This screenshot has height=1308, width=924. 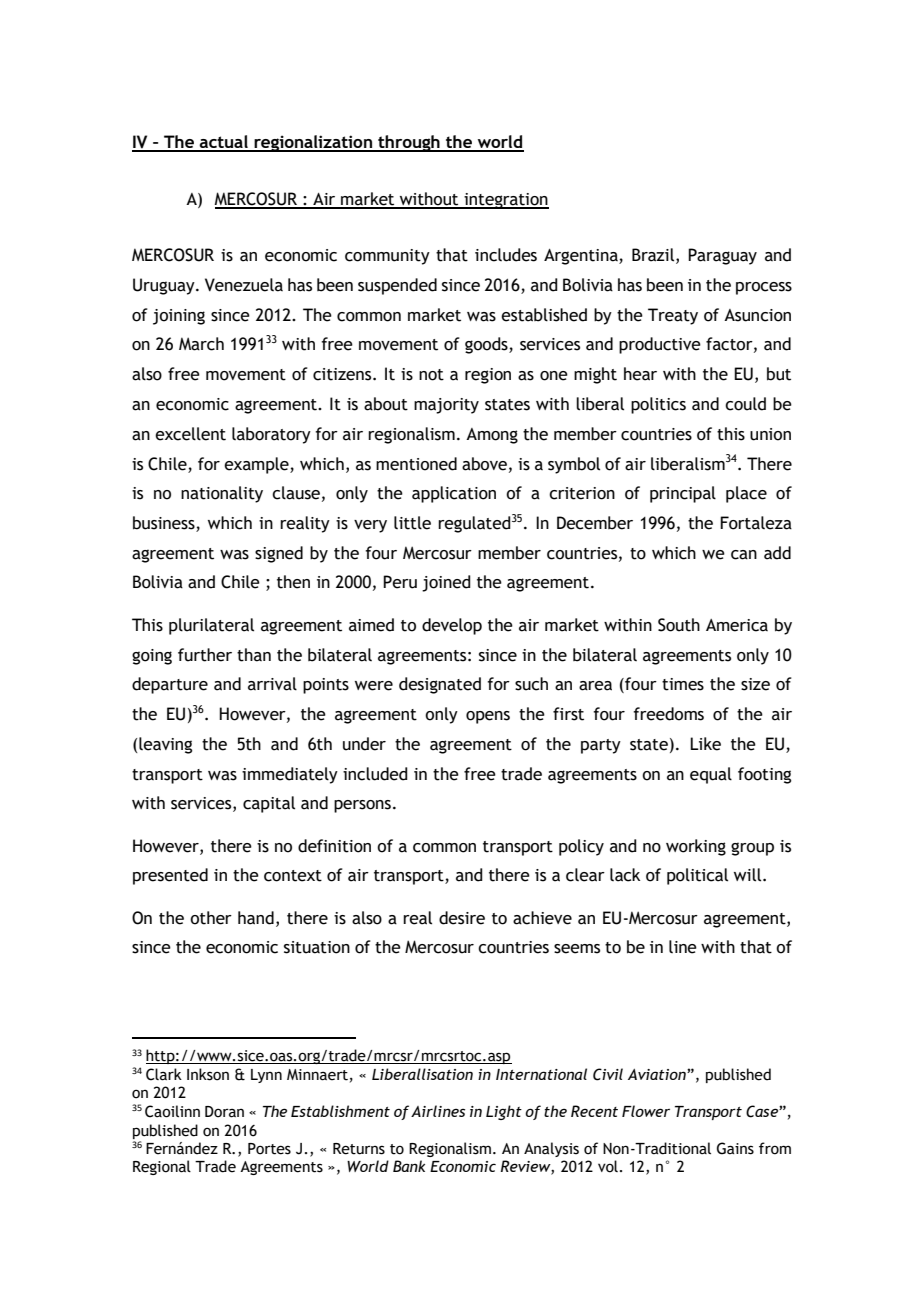 I want to click on can, so click(x=744, y=555).
